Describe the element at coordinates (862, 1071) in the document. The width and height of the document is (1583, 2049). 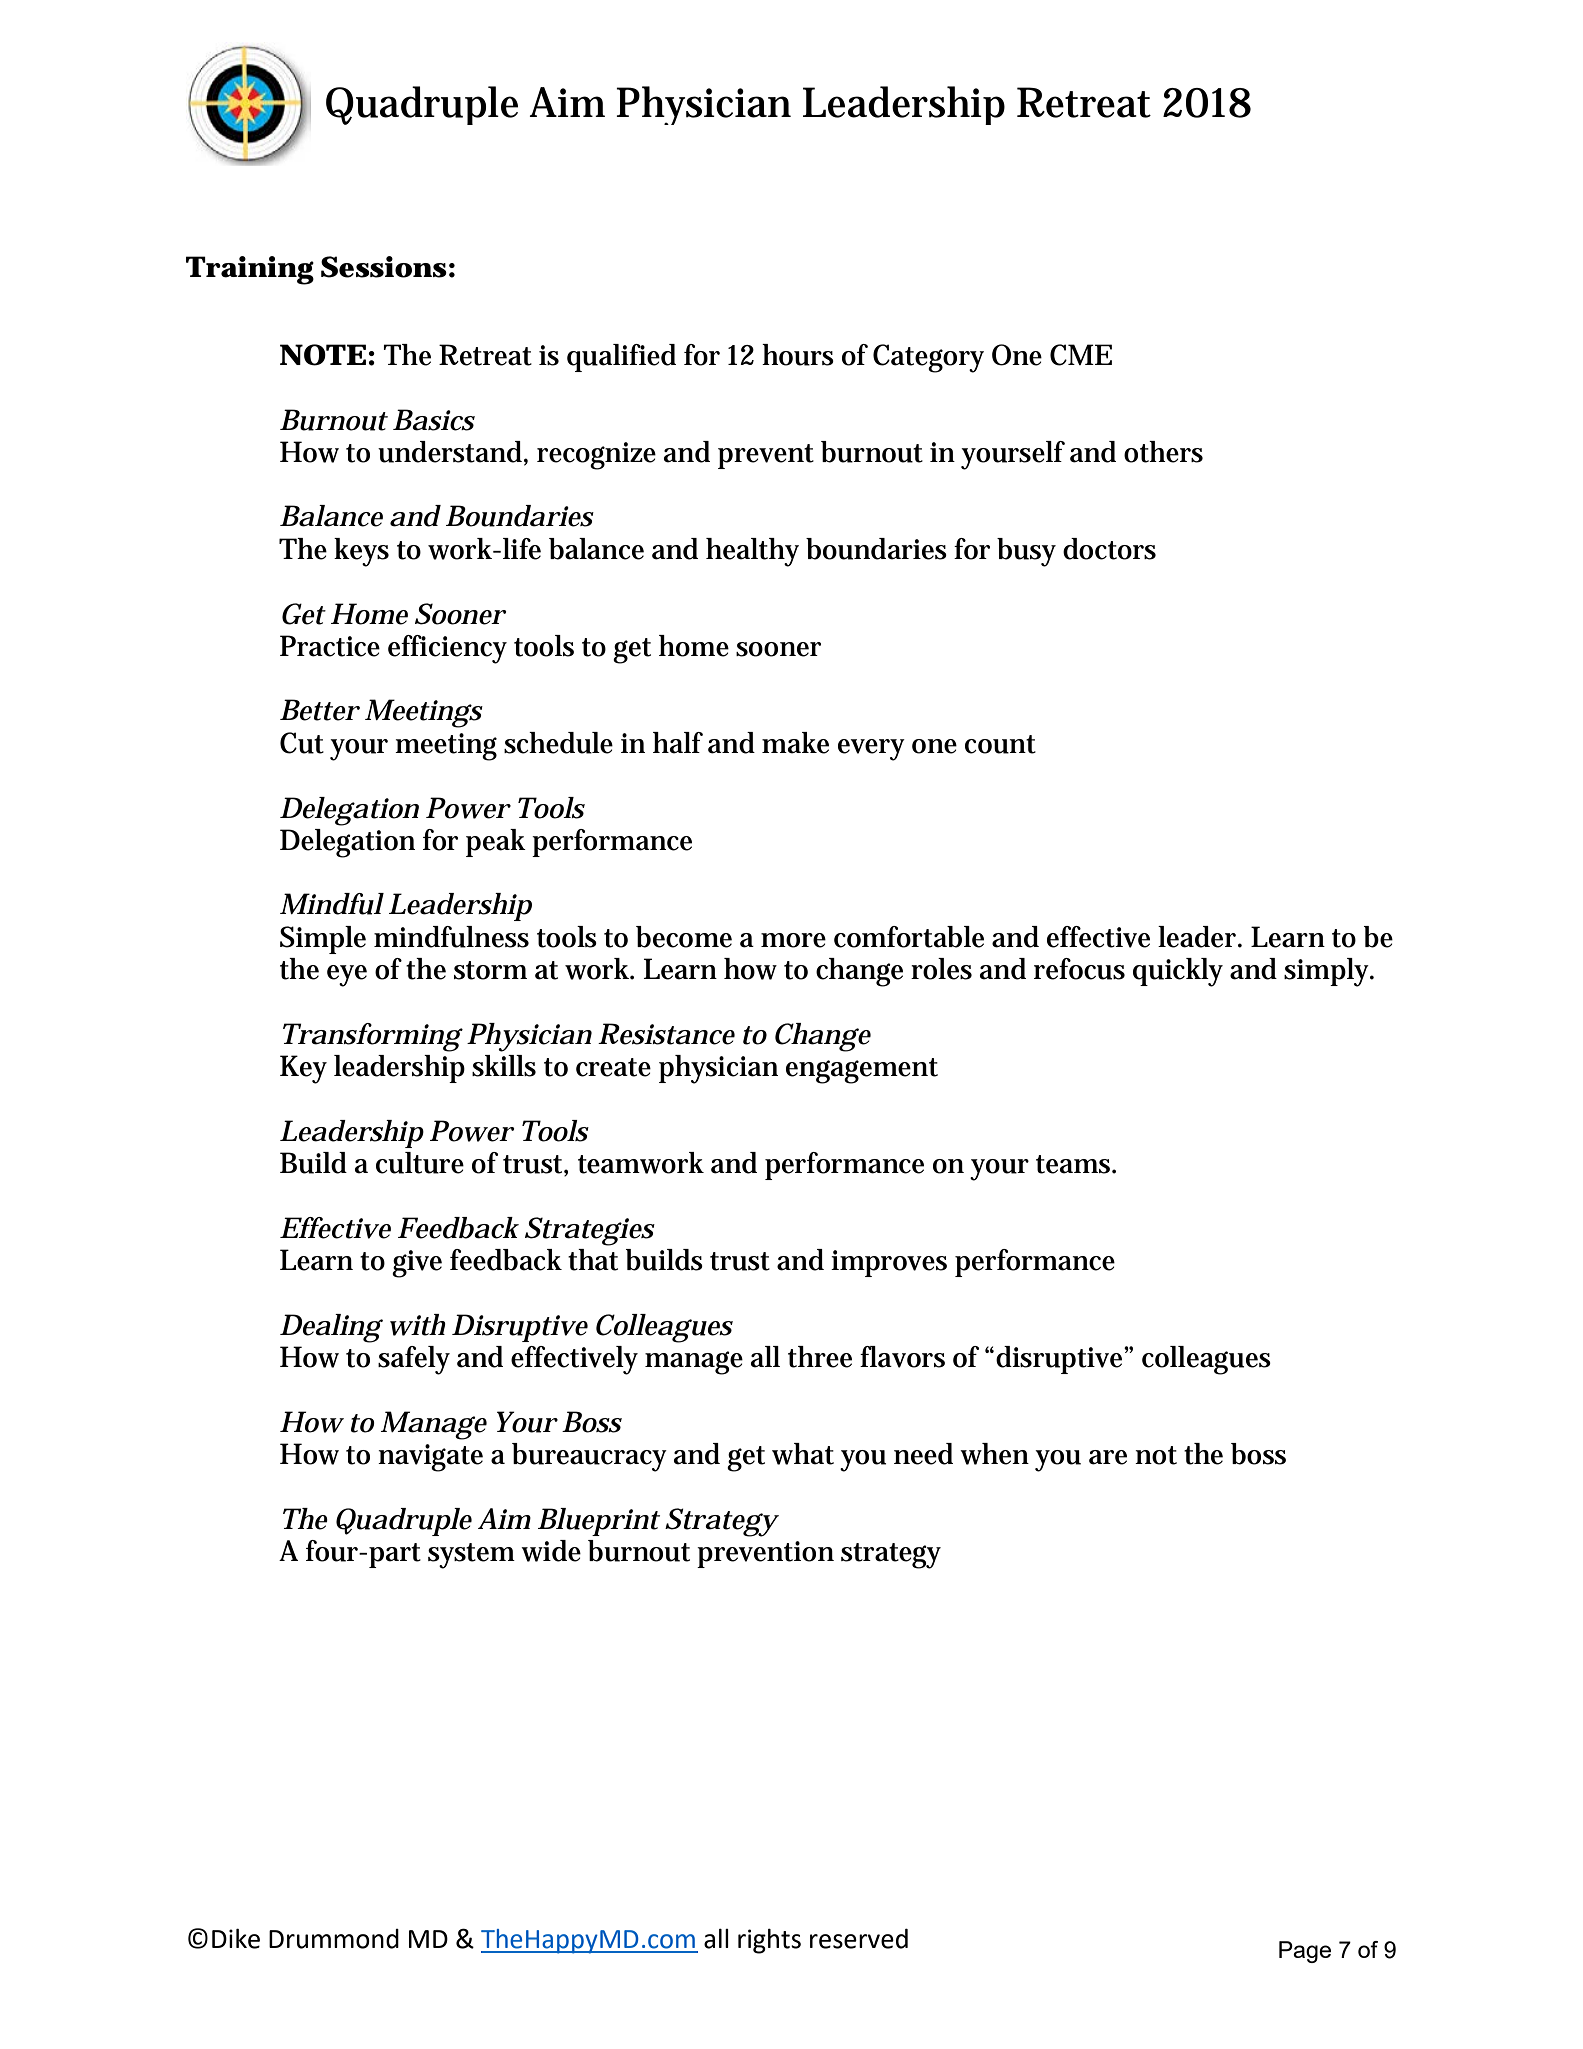
I see `engagement` at that location.
